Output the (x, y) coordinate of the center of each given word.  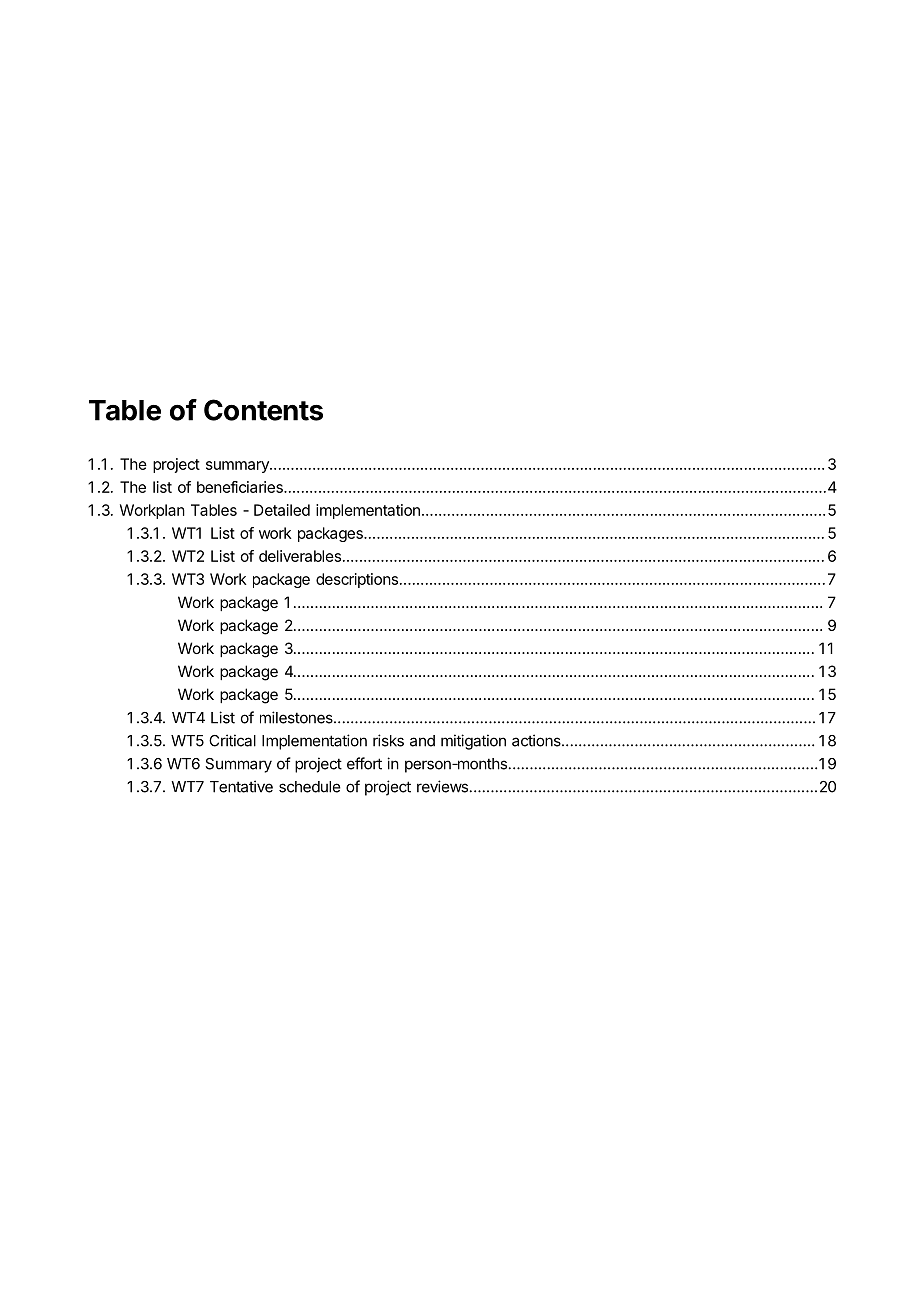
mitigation (473, 742)
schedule (310, 787)
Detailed (282, 510)
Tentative (241, 786)
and (422, 741)
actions (537, 740)
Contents (263, 410)
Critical (232, 740)
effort (364, 763)
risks (388, 740)
